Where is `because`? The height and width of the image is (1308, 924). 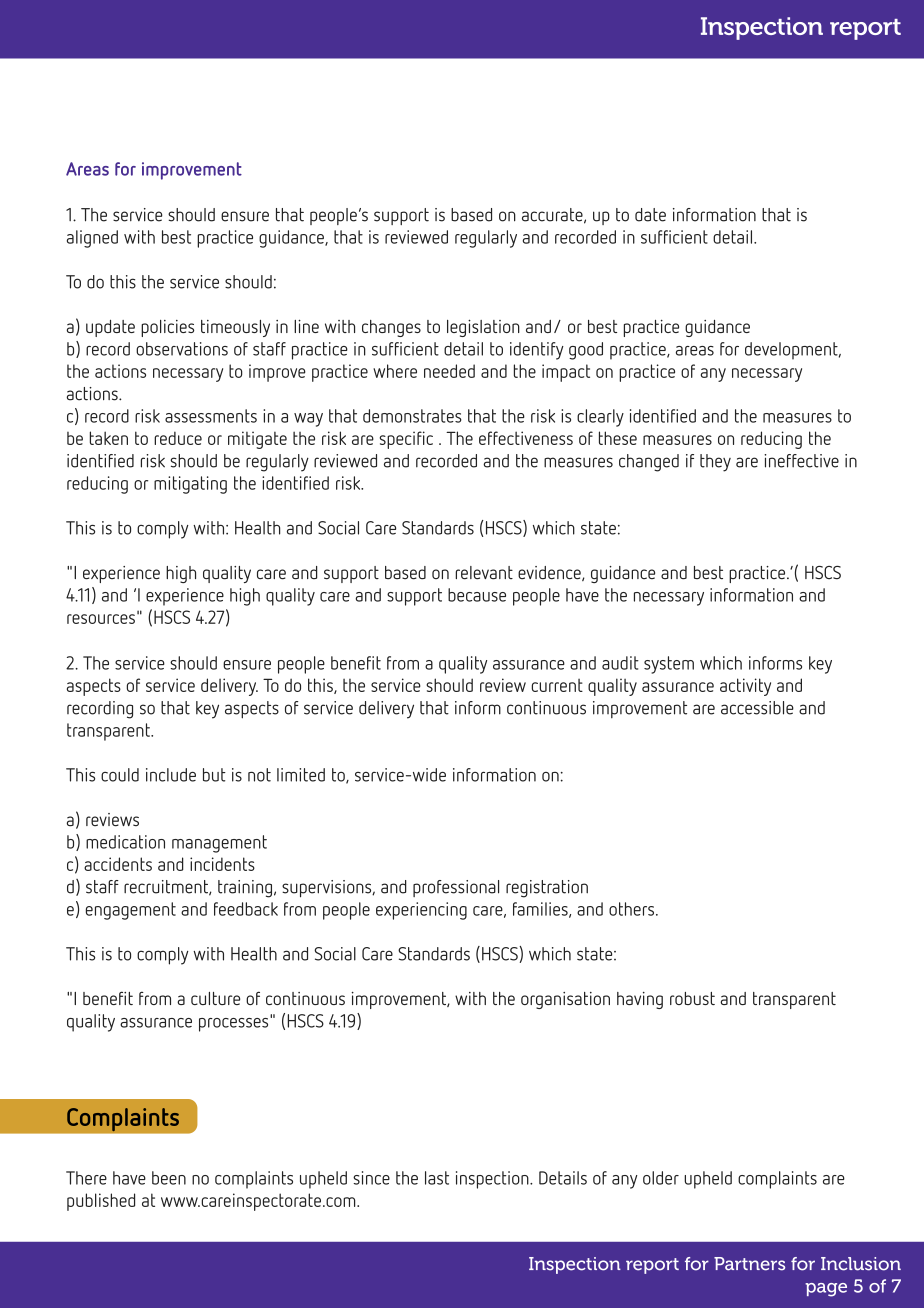 because is located at coordinates (477, 595).
